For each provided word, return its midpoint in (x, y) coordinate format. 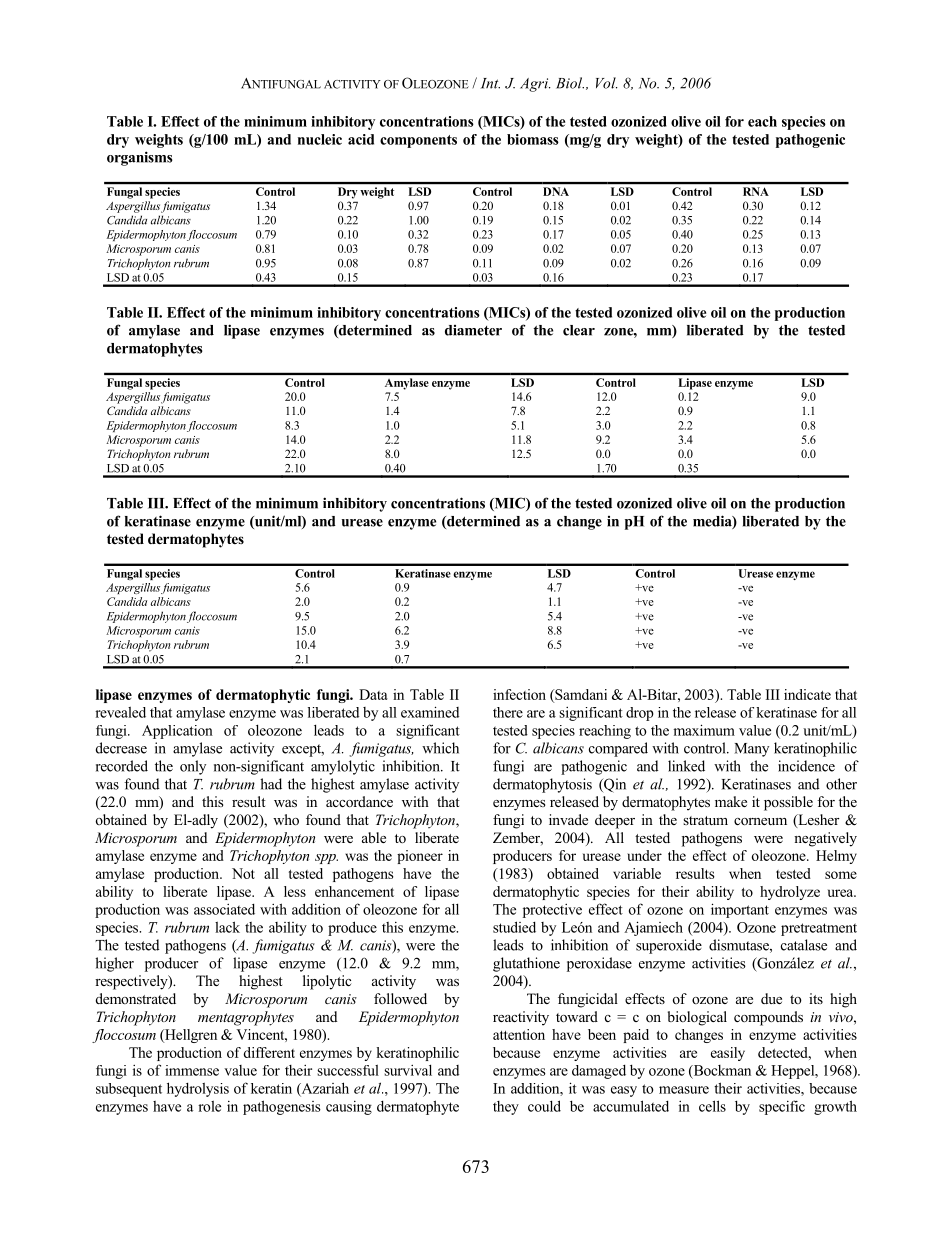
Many (752, 750)
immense (192, 1070)
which (440, 748)
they (506, 1108)
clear (579, 330)
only (193, 767)
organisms (140, 158)
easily (728, 1054)
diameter (473, 330)
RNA (756, 191)
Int (490, 83)
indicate (807, 694)
